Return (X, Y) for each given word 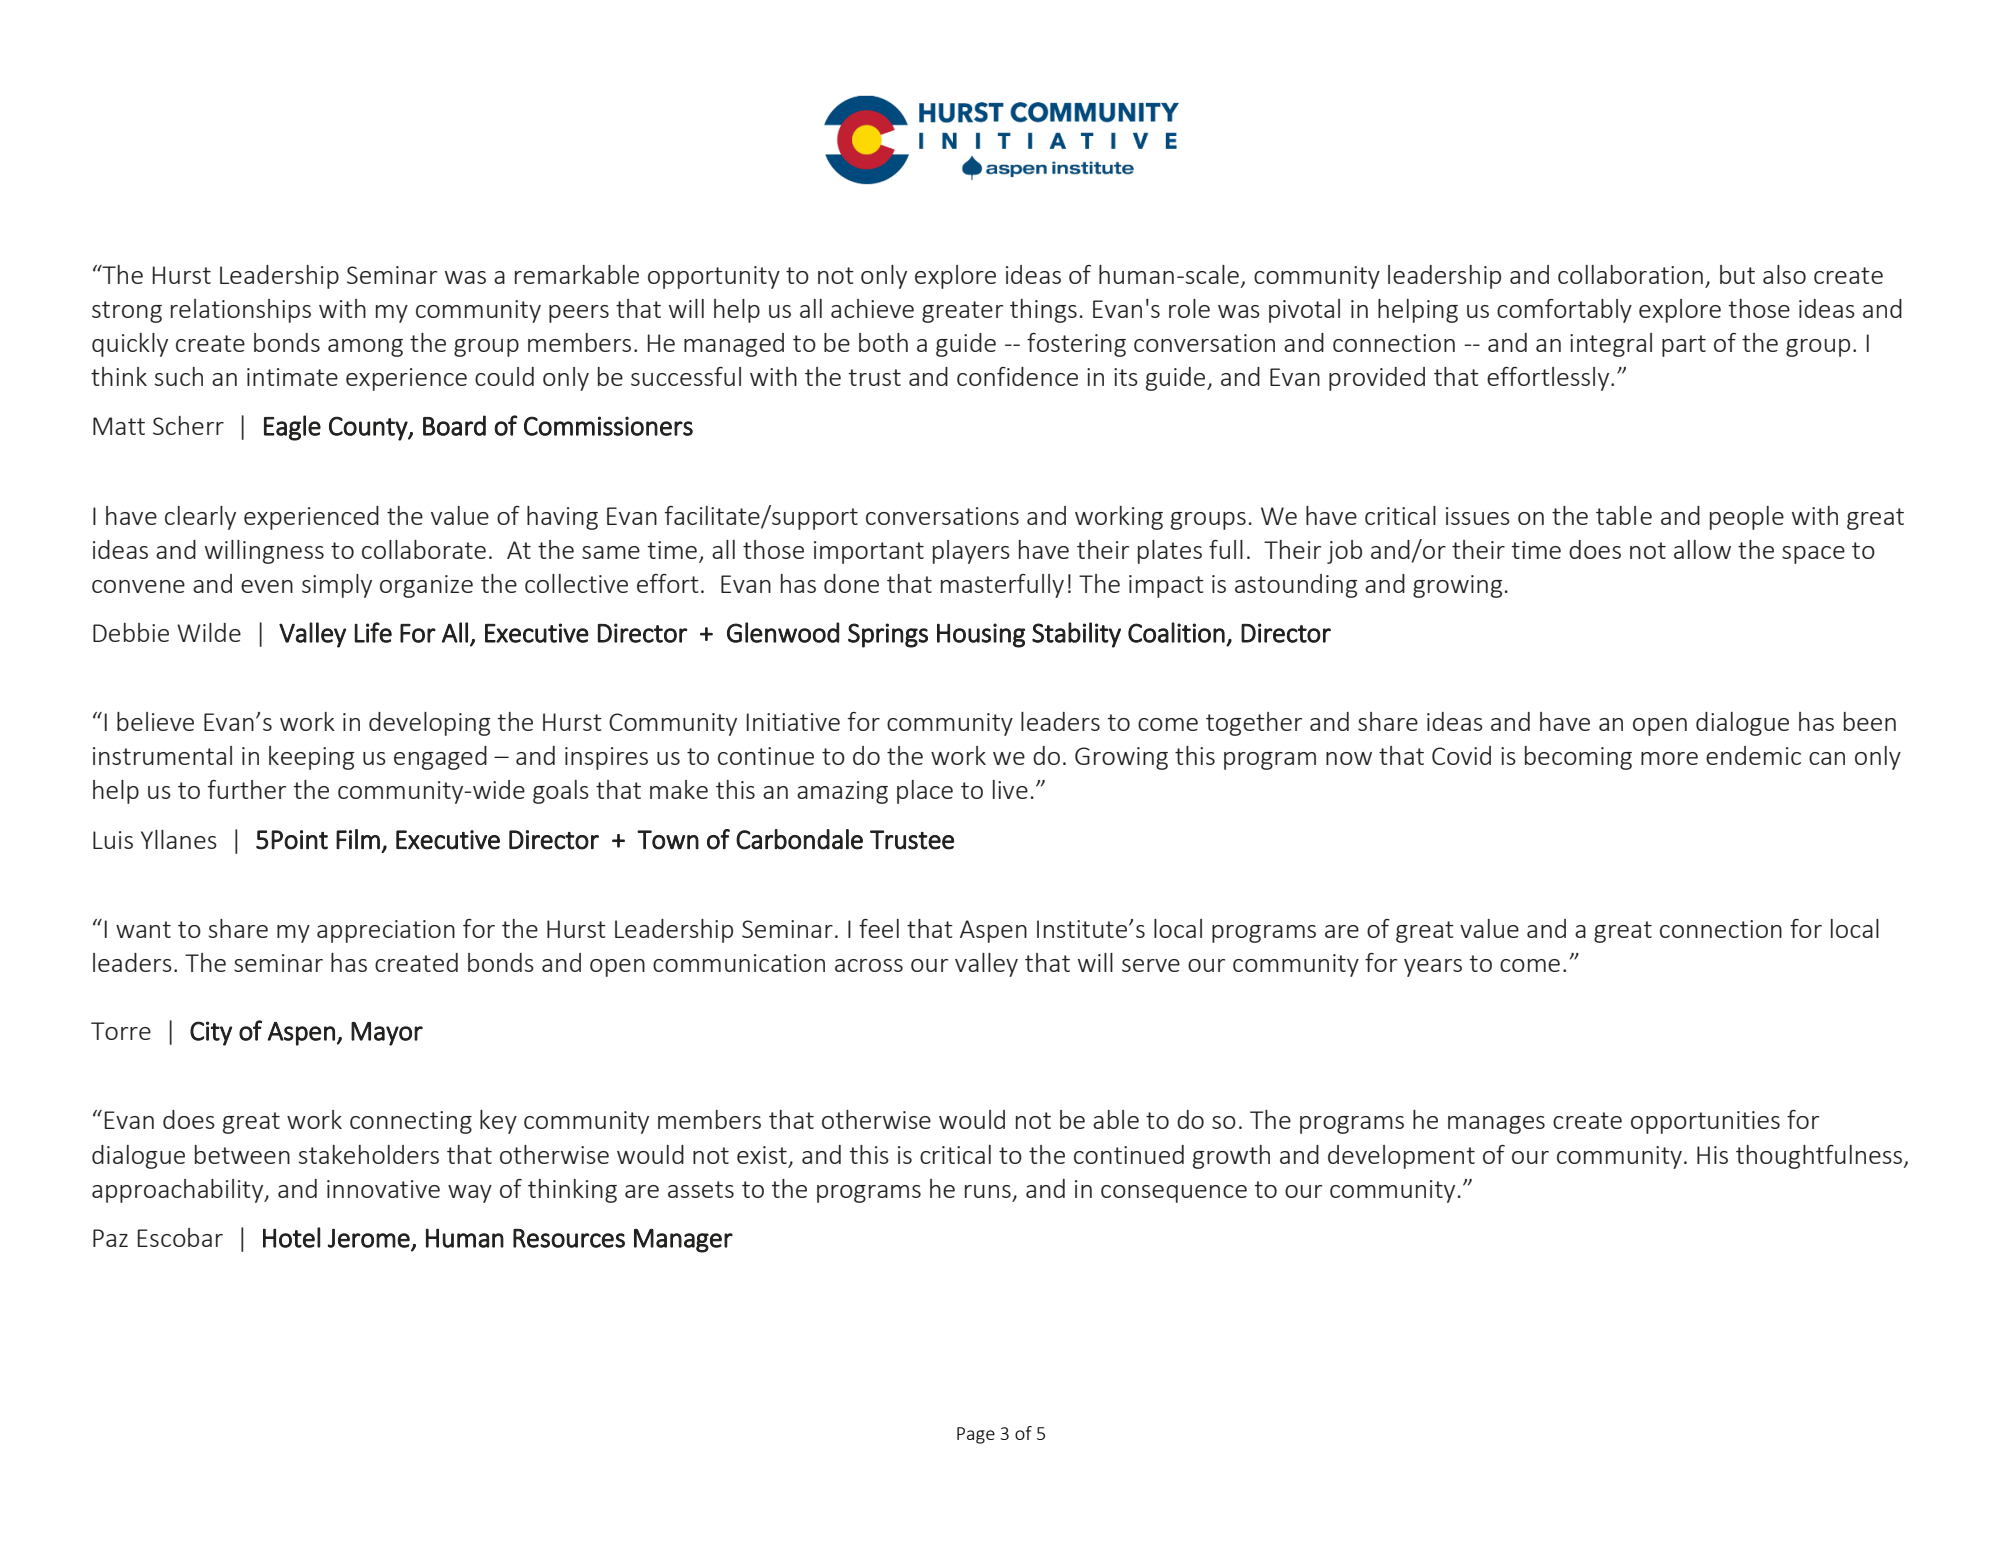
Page (976, 1435)
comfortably (1564, 311)
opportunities (1705, 1122)
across (869, 965)
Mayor (387, 1034)
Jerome (370, 1239)
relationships (241, 311)
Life (373, 632)
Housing (981, 635)
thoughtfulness (1820, 1157)
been (1870, 721)
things (1043, 311)
